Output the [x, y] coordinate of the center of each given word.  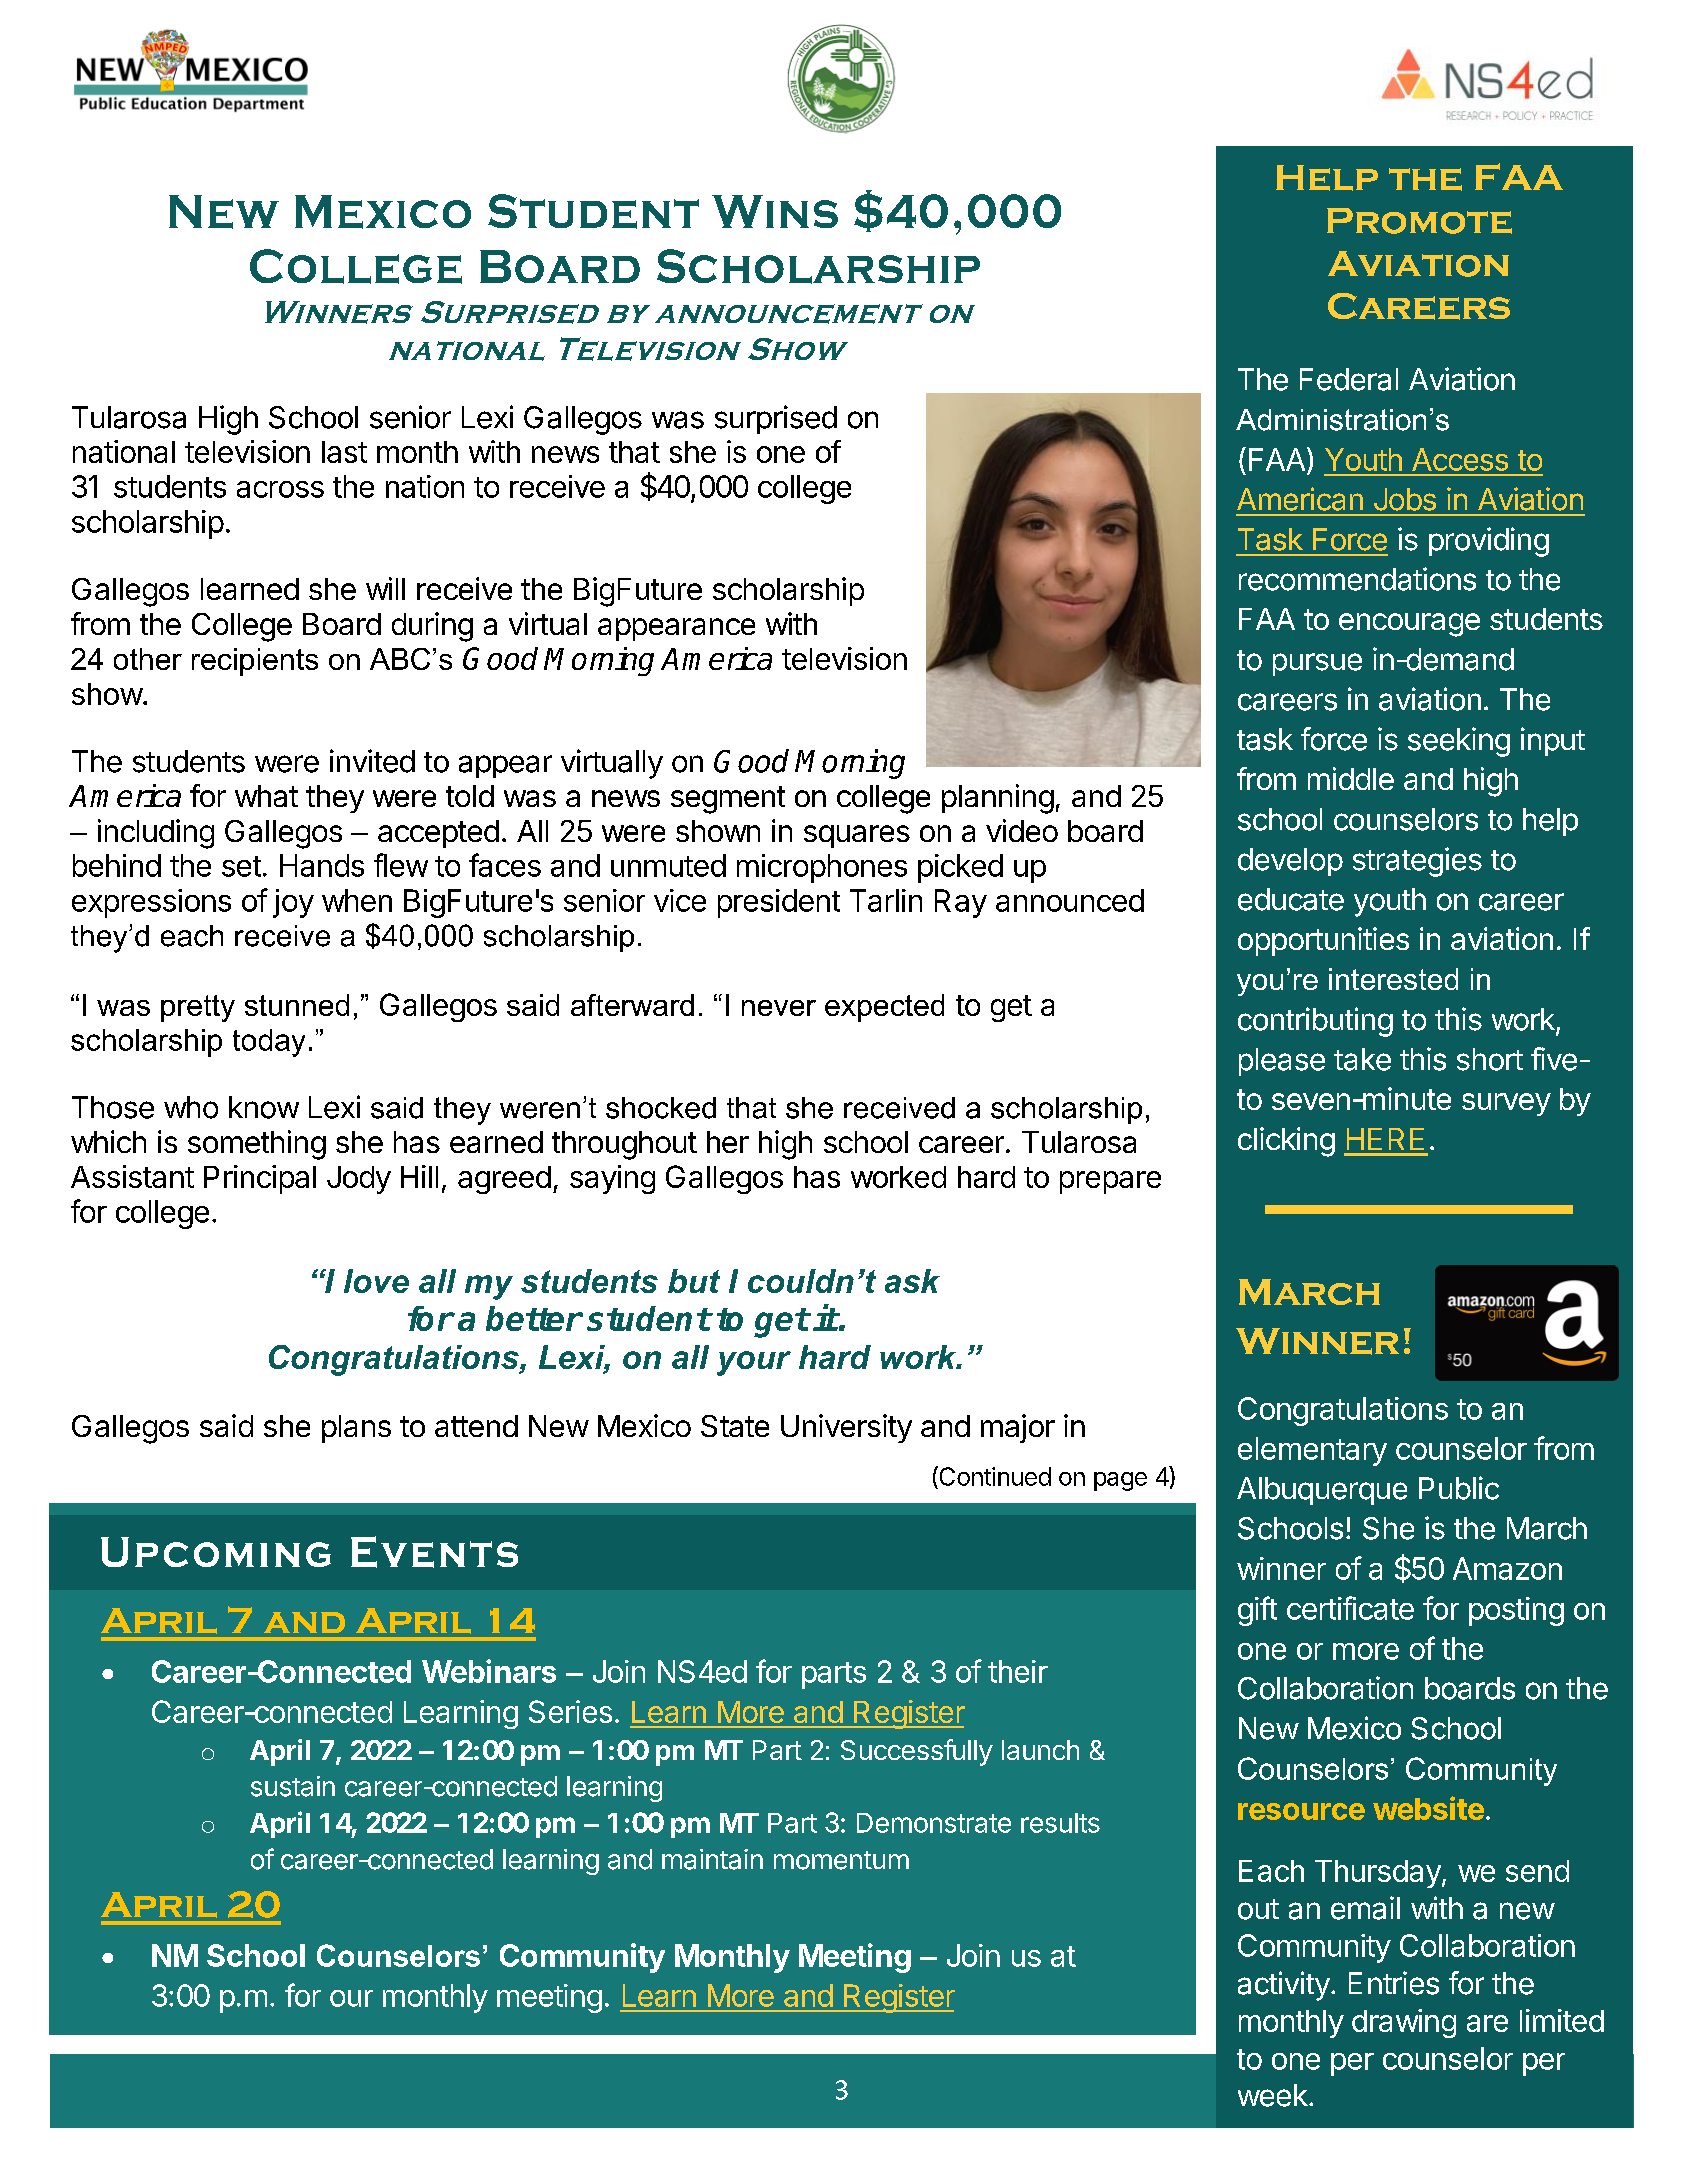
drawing [1404, 2023]
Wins [775, 211]
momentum [841, 1860]
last [344, 452]
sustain [293, 1786]
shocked [661, 1108]
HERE [1385, 1139]
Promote [1419, 221]
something [257, 1145]
